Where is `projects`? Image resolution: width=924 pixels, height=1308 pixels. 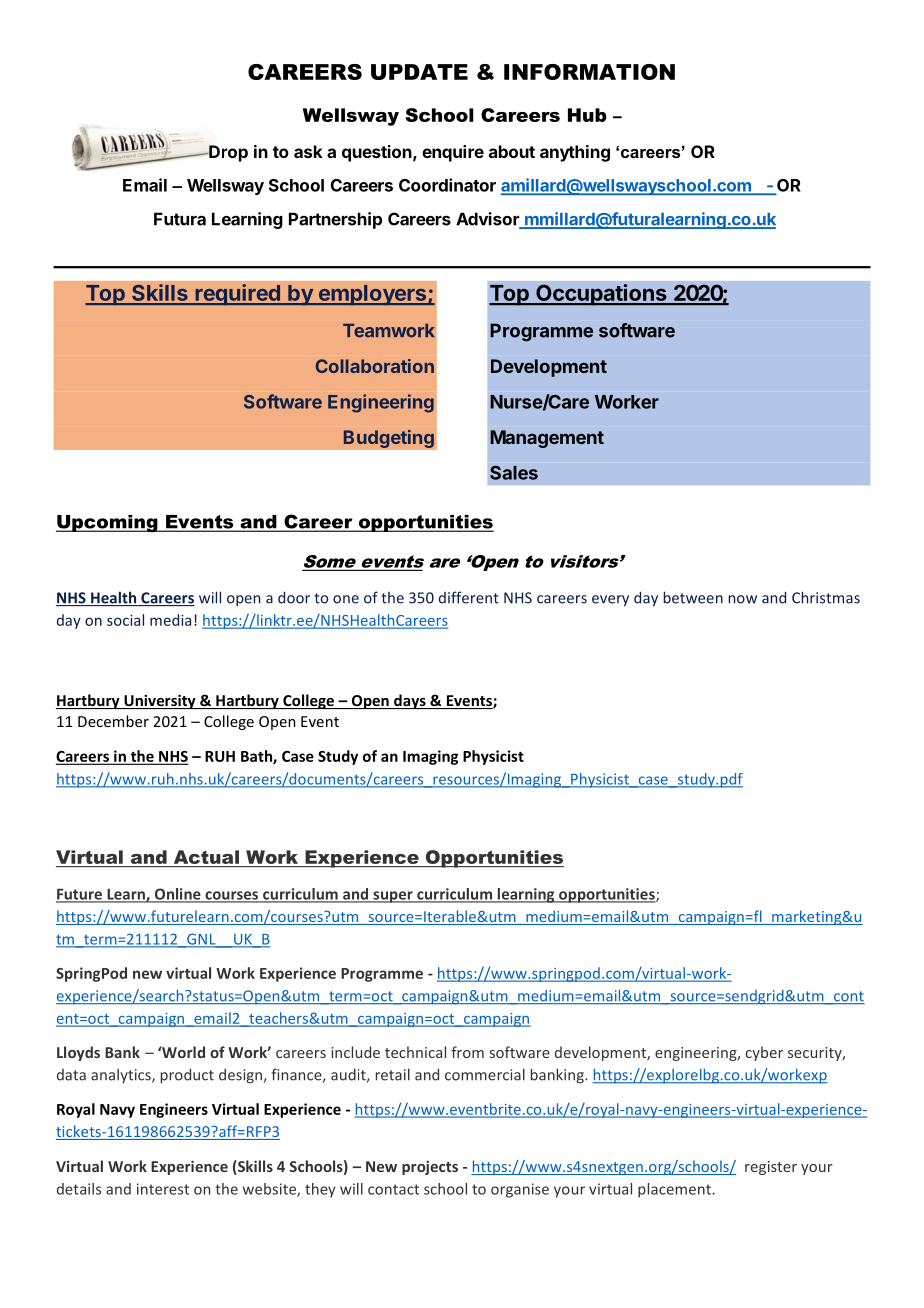 projects is located at coordinates (430, 1168).
